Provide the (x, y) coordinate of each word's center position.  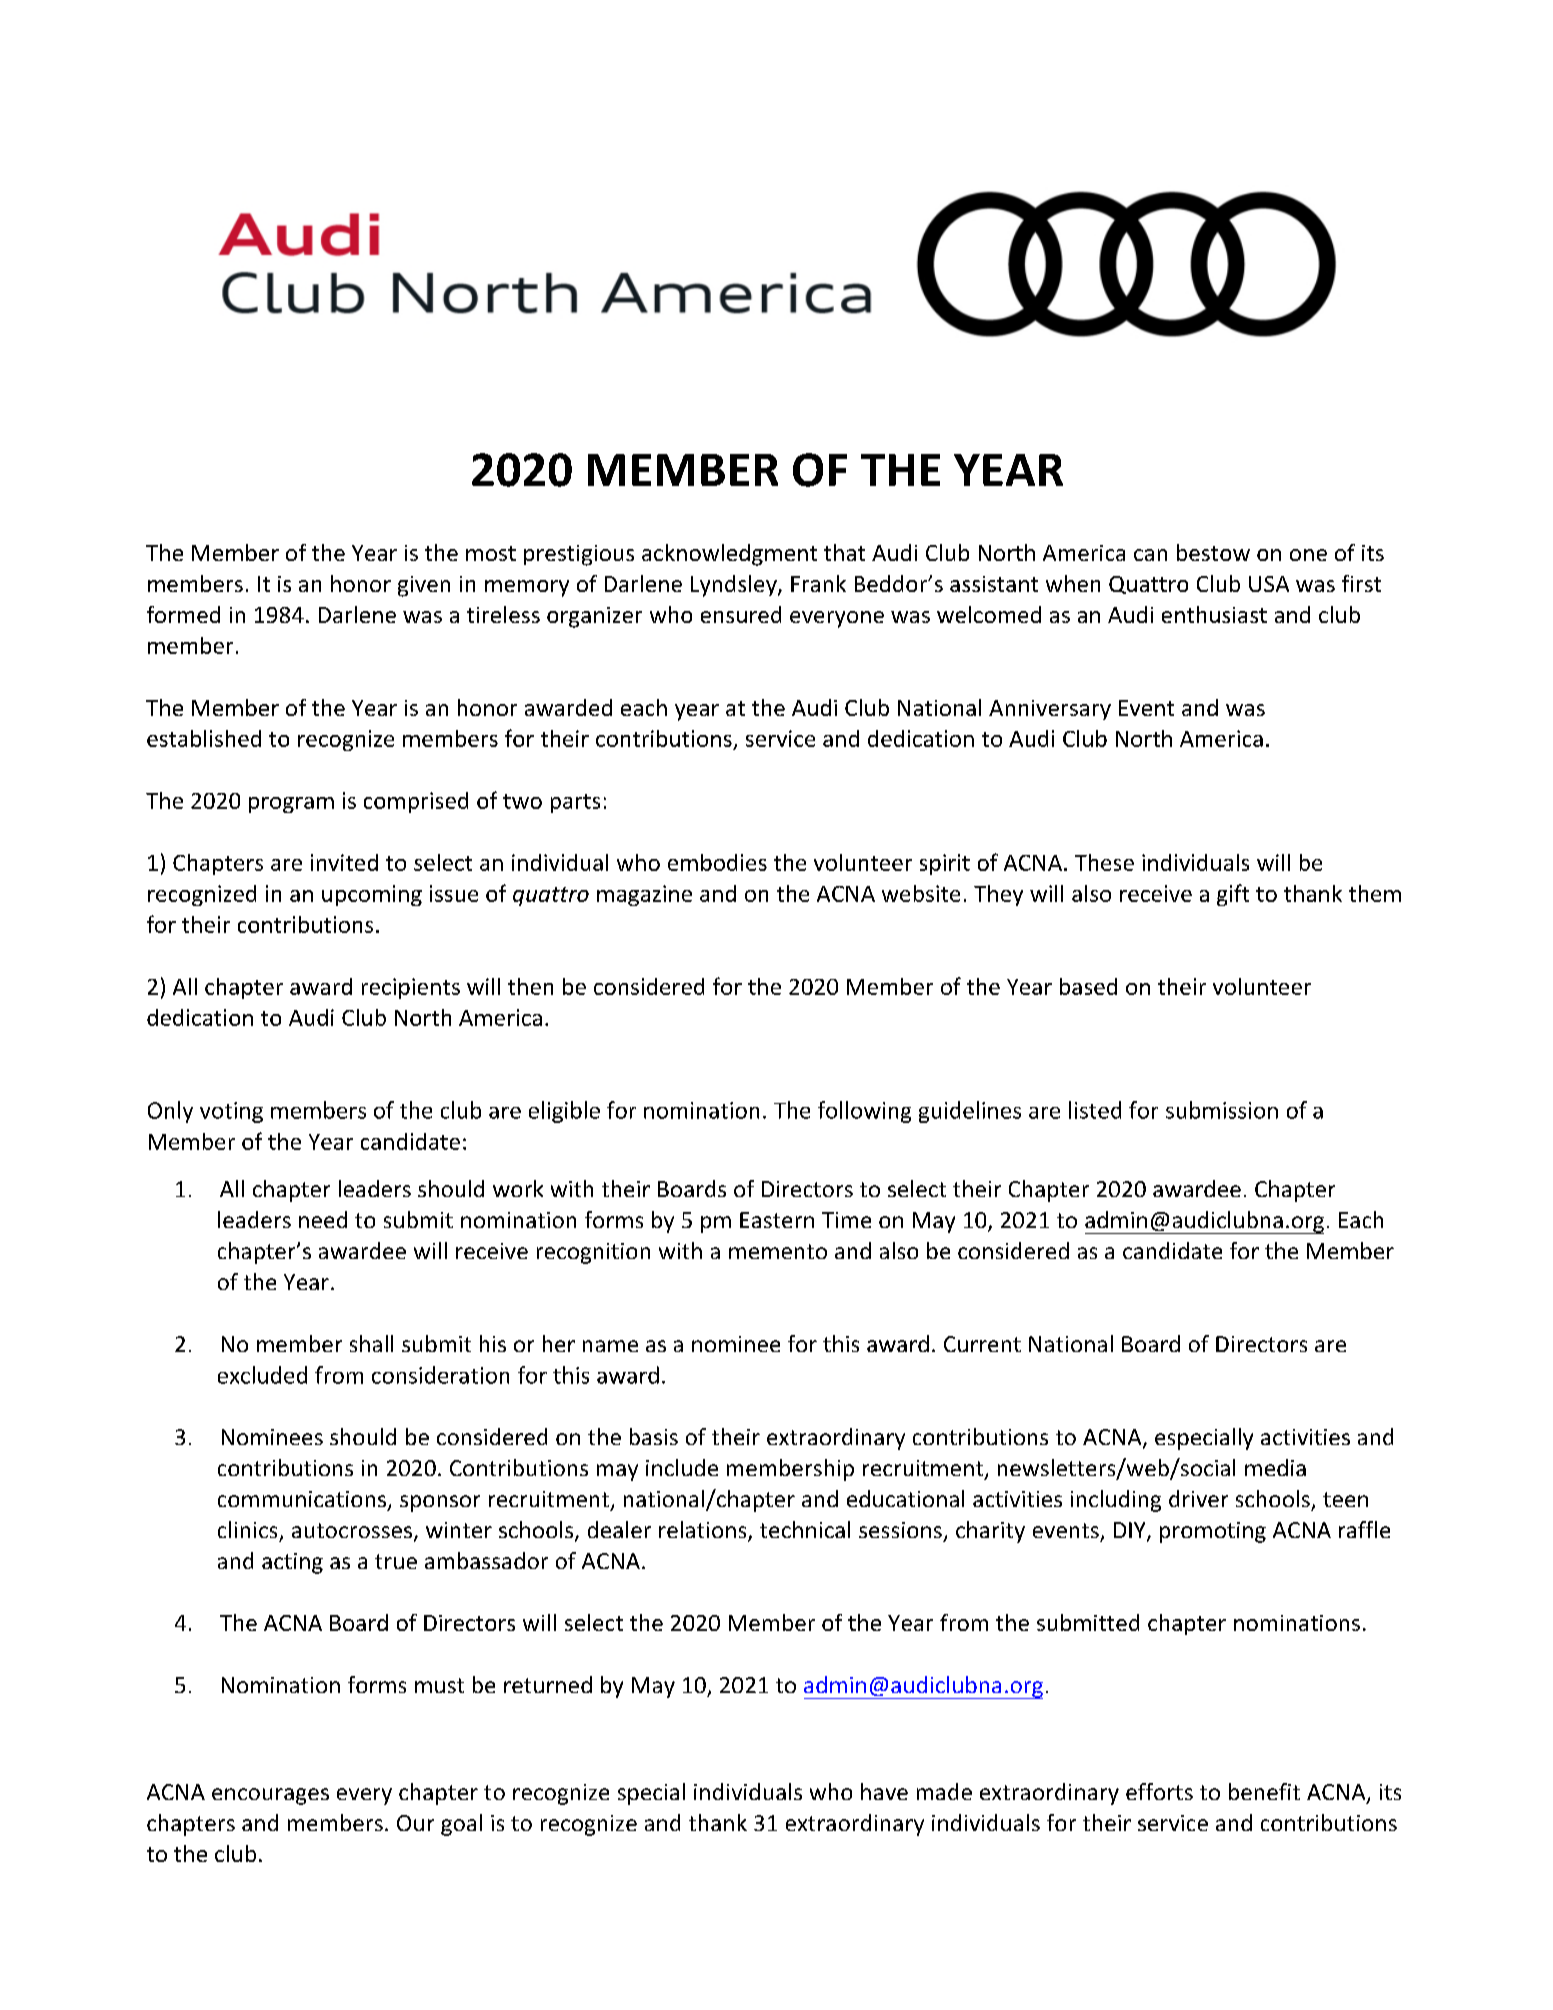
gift (1233, 895)
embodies (717, 862)
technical (805, 1529)
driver (1198, 1498)
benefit (1264, 1791)
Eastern (777, 1220)
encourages (270, 1796)
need (323, 1219)
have (884, 1791)
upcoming (372, 895)
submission (1222, 1110)
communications (302, 1499)
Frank (818, 583)
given (424, 586)
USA (1269, 584)
